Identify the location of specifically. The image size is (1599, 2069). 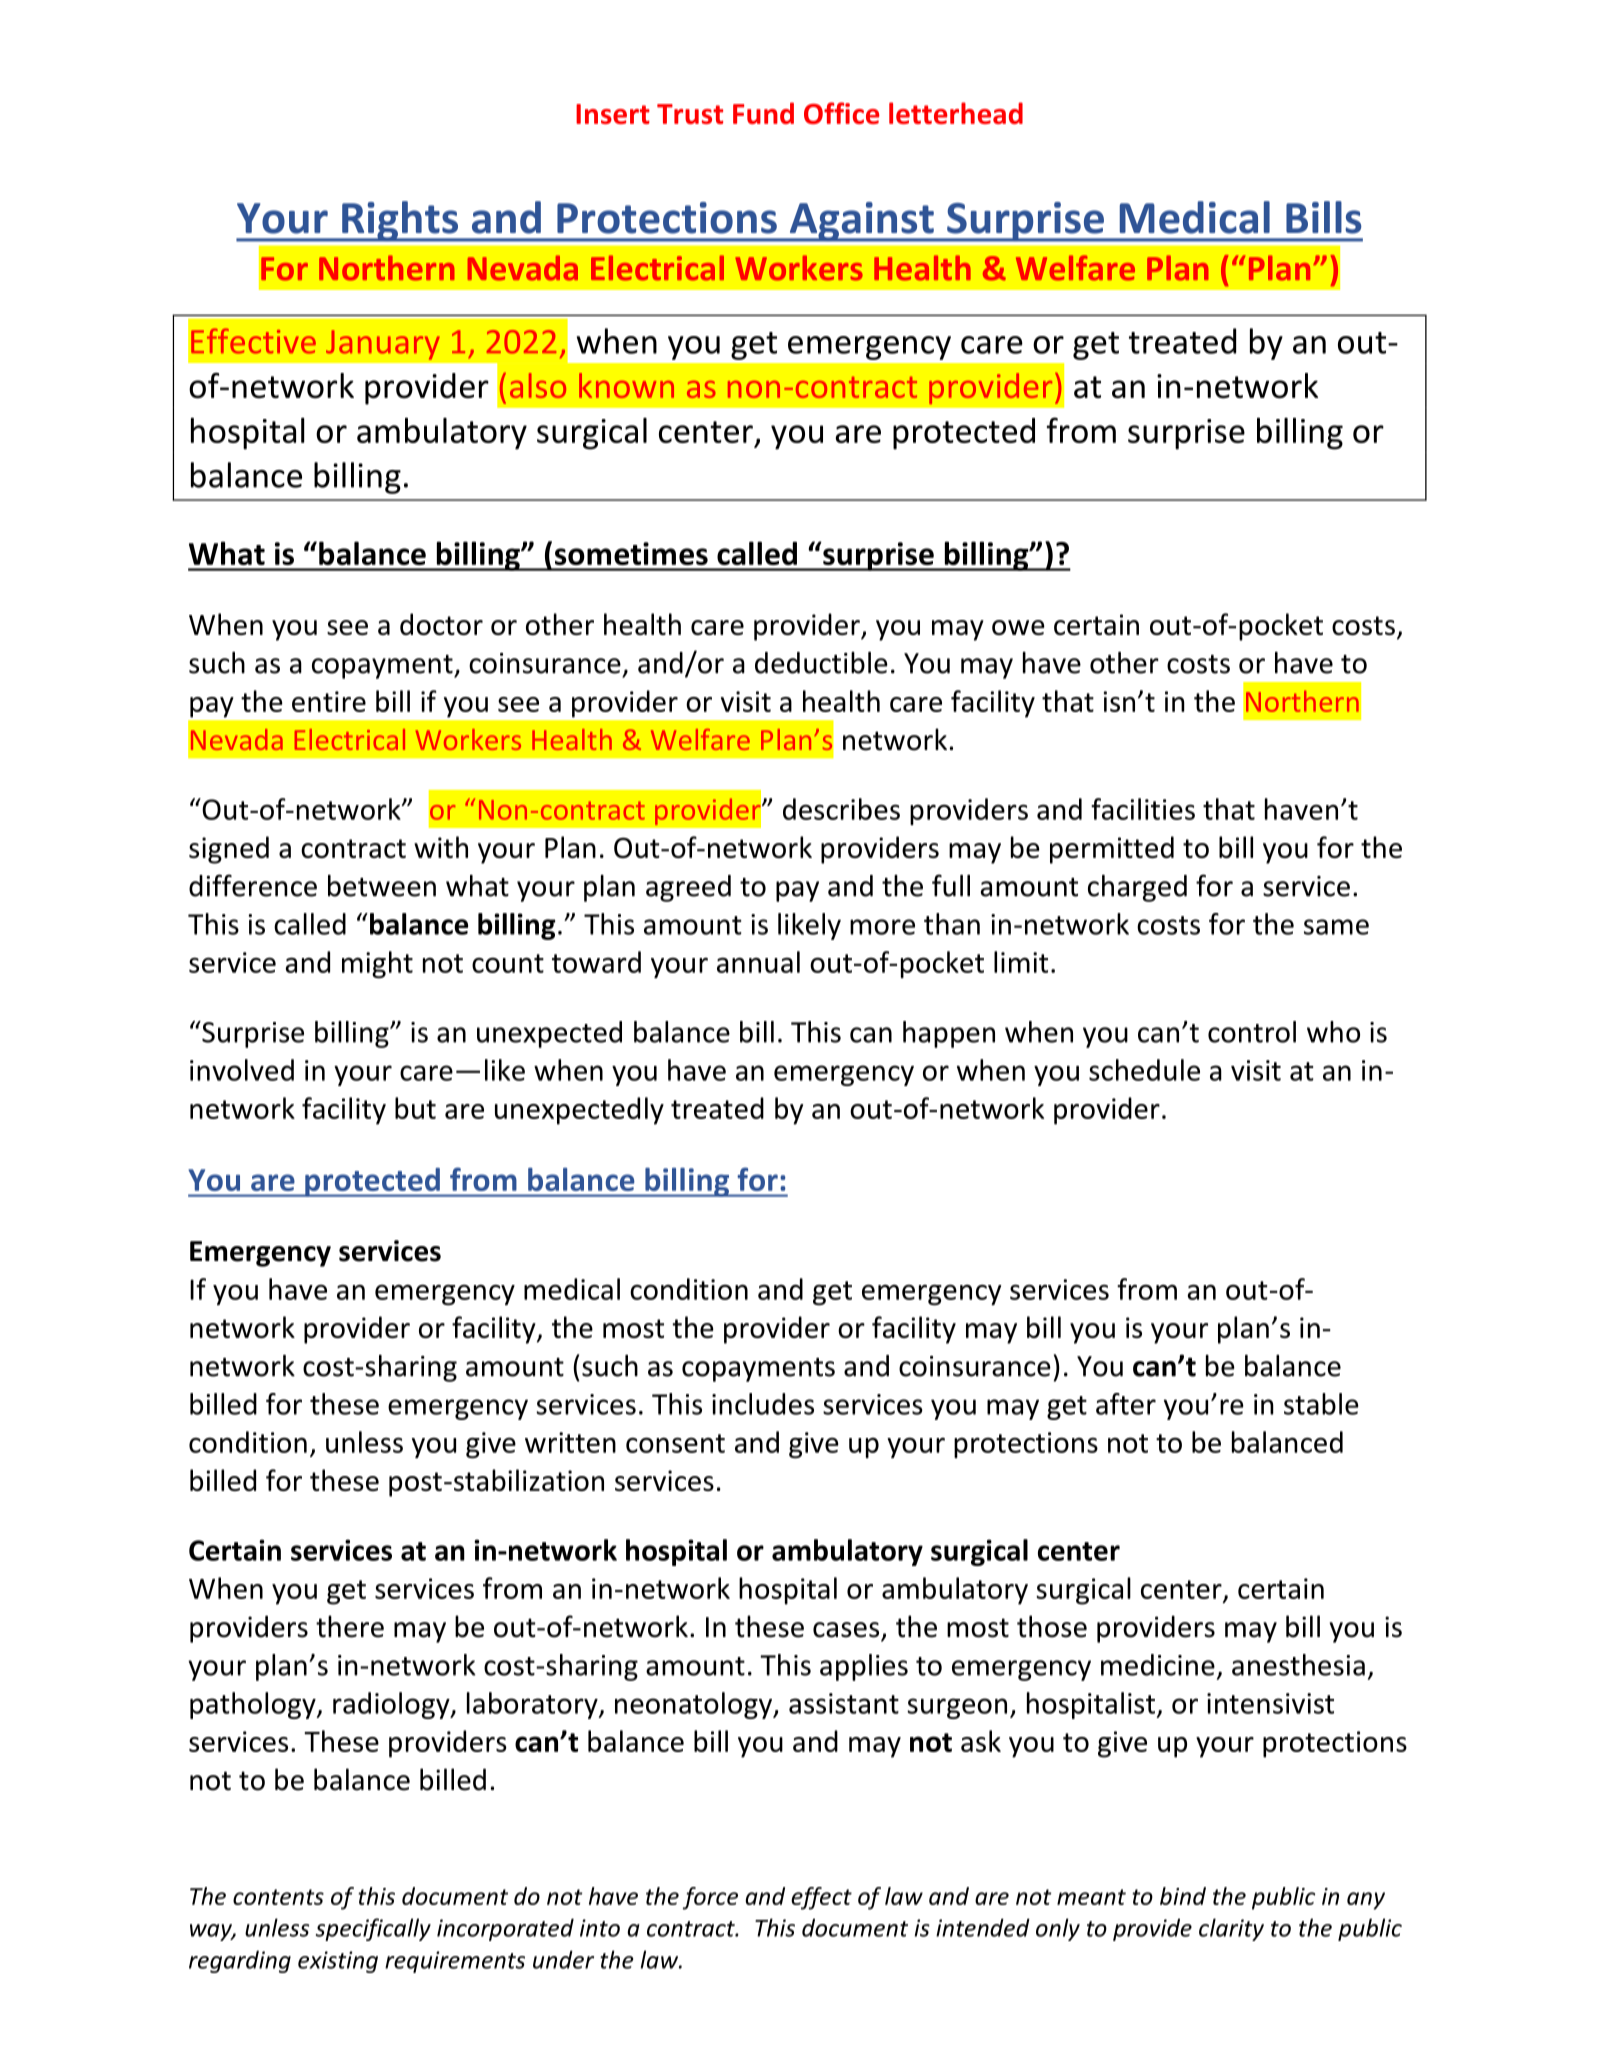
(373, 1929).
